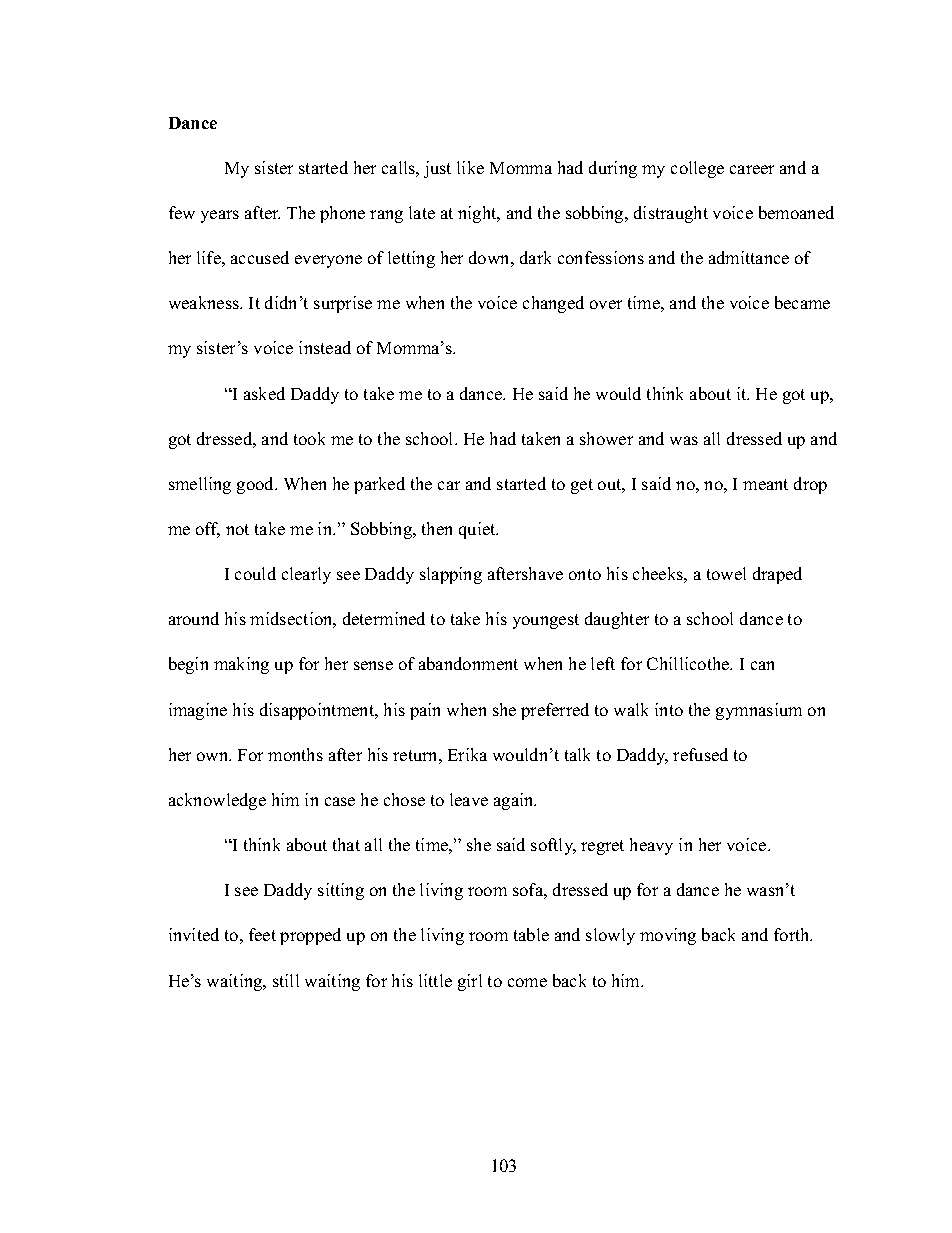 The image size is (952, 1233). I want to click on towel, so click(726, 573).
